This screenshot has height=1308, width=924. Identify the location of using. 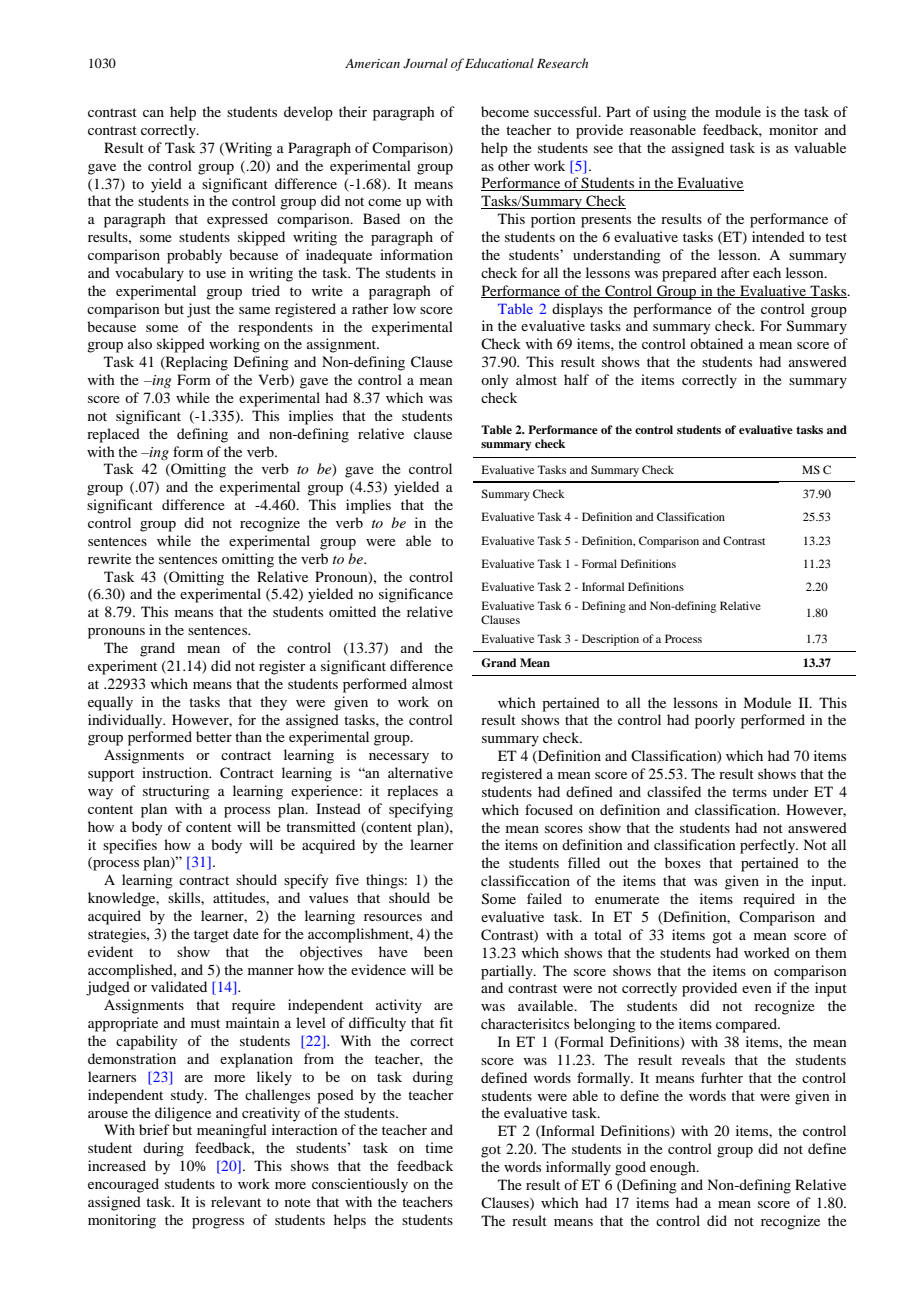
(670, 113).
